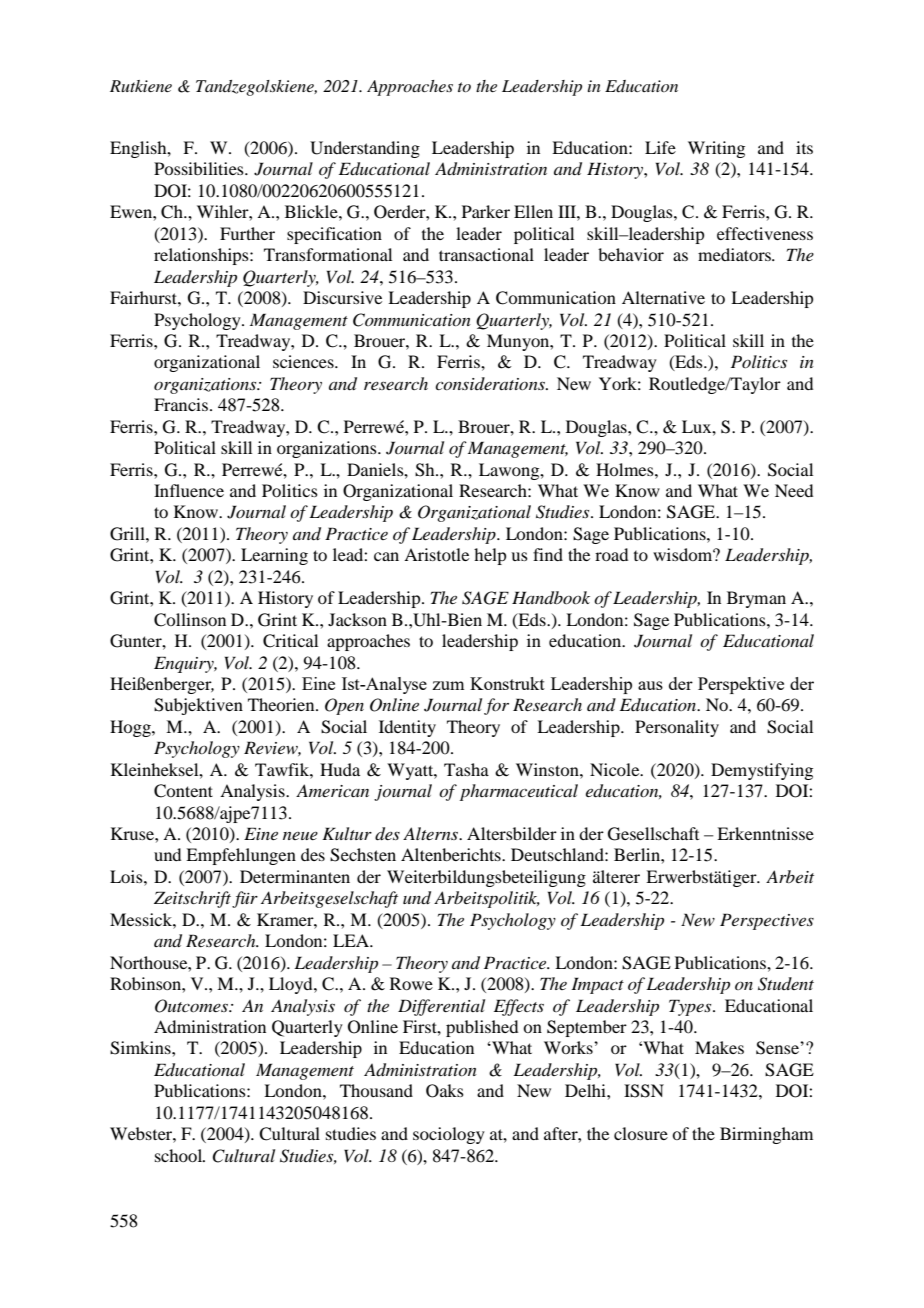 This screenshot has width=924, height=1308. What do you see at coordinates (677, 728) in the screenshot?
I see `Personality` at bounding box center [677, 728].
